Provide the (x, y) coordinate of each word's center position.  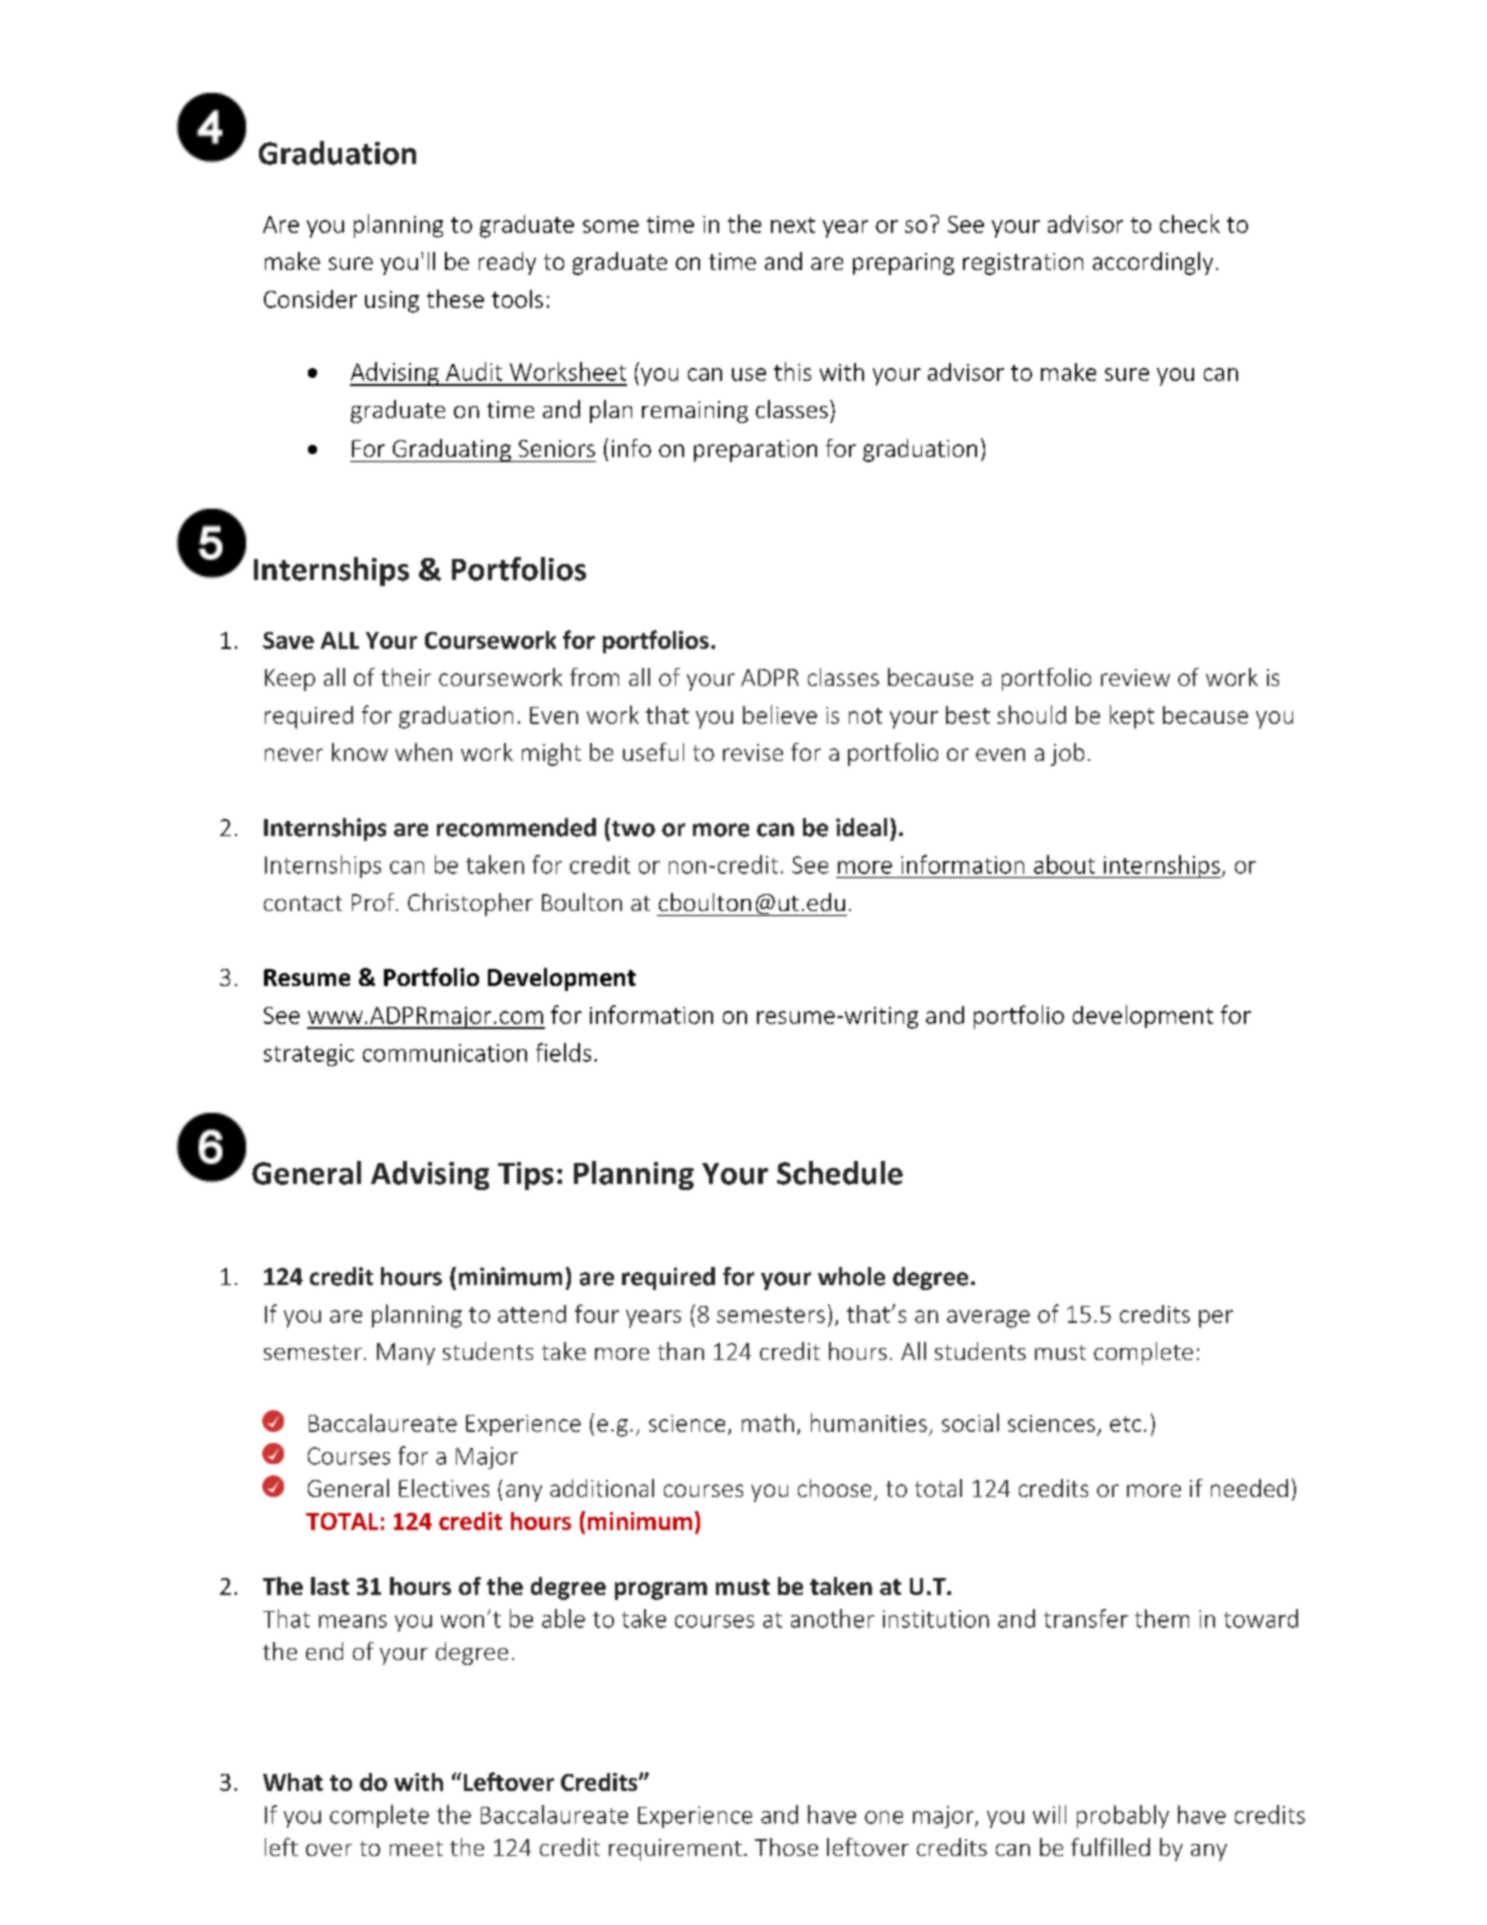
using (392, 302)
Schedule (840, 1173)
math (768, 1423)
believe (780, 714)
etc (1125, 1424)
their (406, 677)
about (1064, 864)
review (1135, 677)
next (793, 225)
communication (445, 1053)
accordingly (1153, 263)
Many (406, 1354)
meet (416, 1848)
